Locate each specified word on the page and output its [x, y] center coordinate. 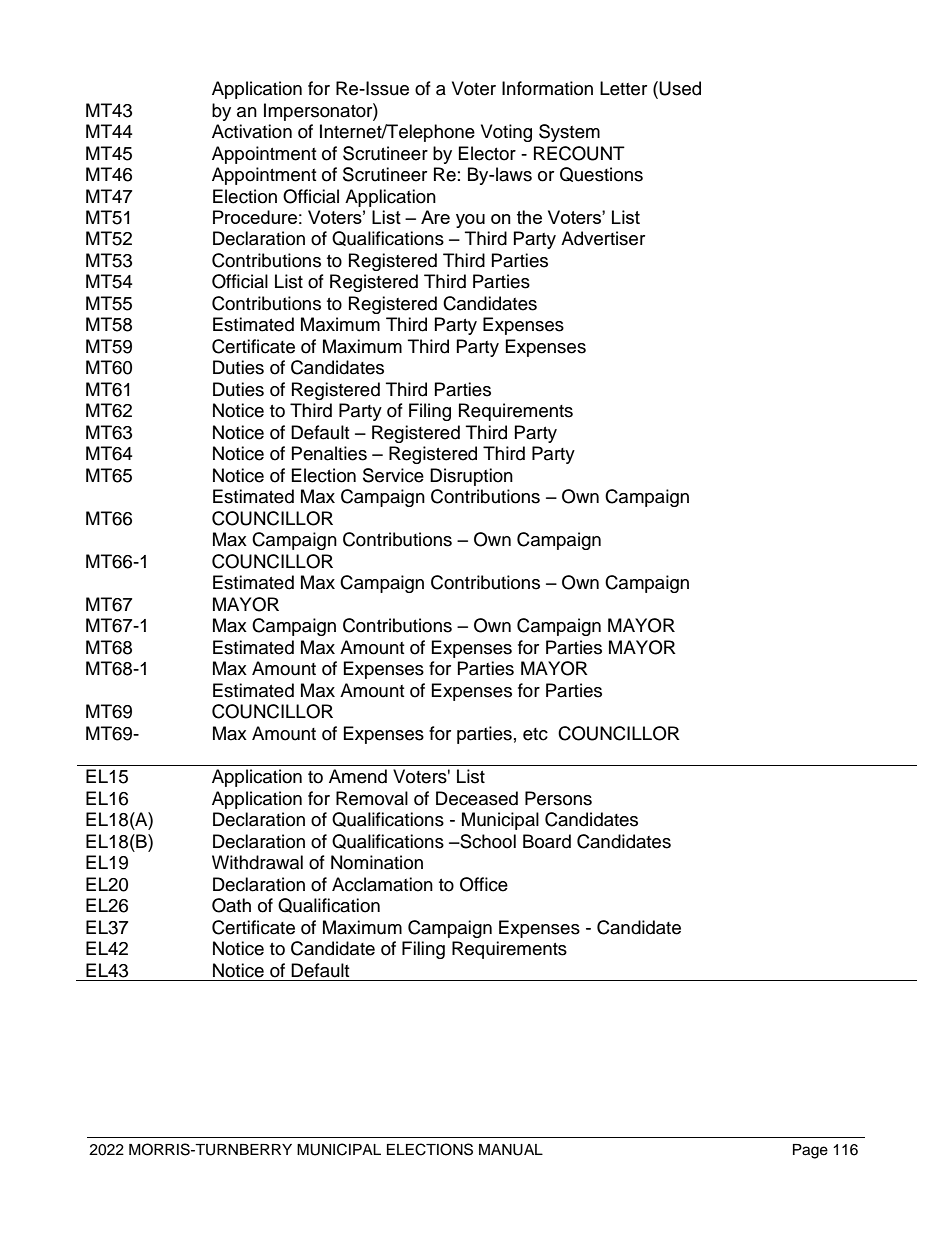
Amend [358, 776]
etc [535, 734]
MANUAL [511, 1150]
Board [547, 841]
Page [810, 1151]
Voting [506, 133]
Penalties [329, 453]
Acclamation [382, 884]
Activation [252, 131]
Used [680, 88]
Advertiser [603, 238]
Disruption [471, 477]
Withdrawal [257, 862]
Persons [558, 798]
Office [484, 884]
